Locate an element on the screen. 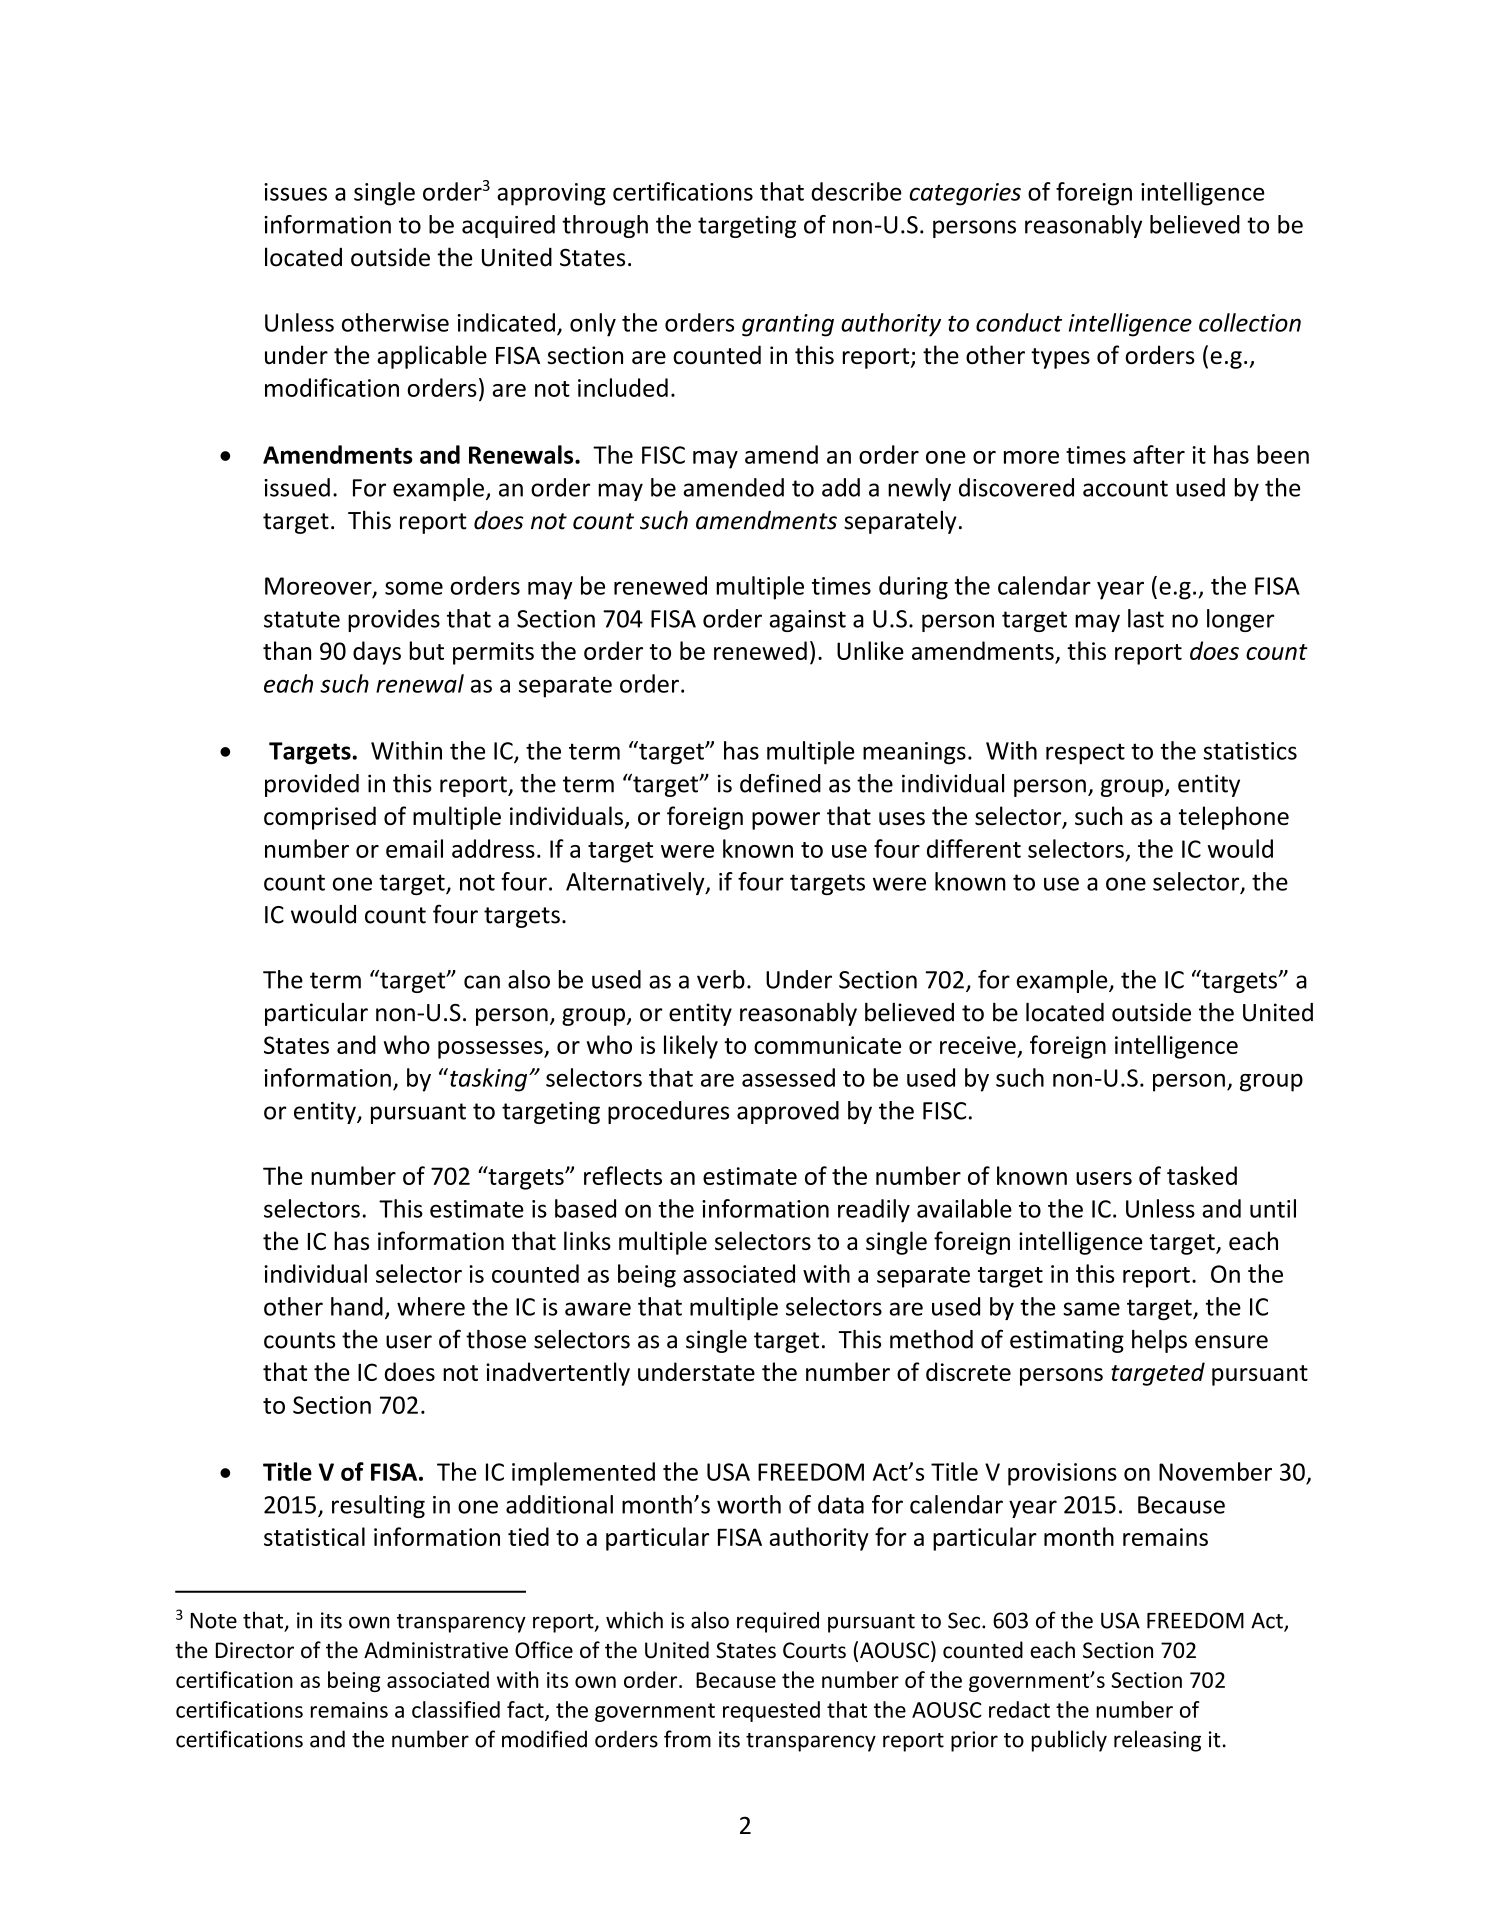 This screenshot has height=1929, width=1490. after is located at coordinates (1159, 454).
